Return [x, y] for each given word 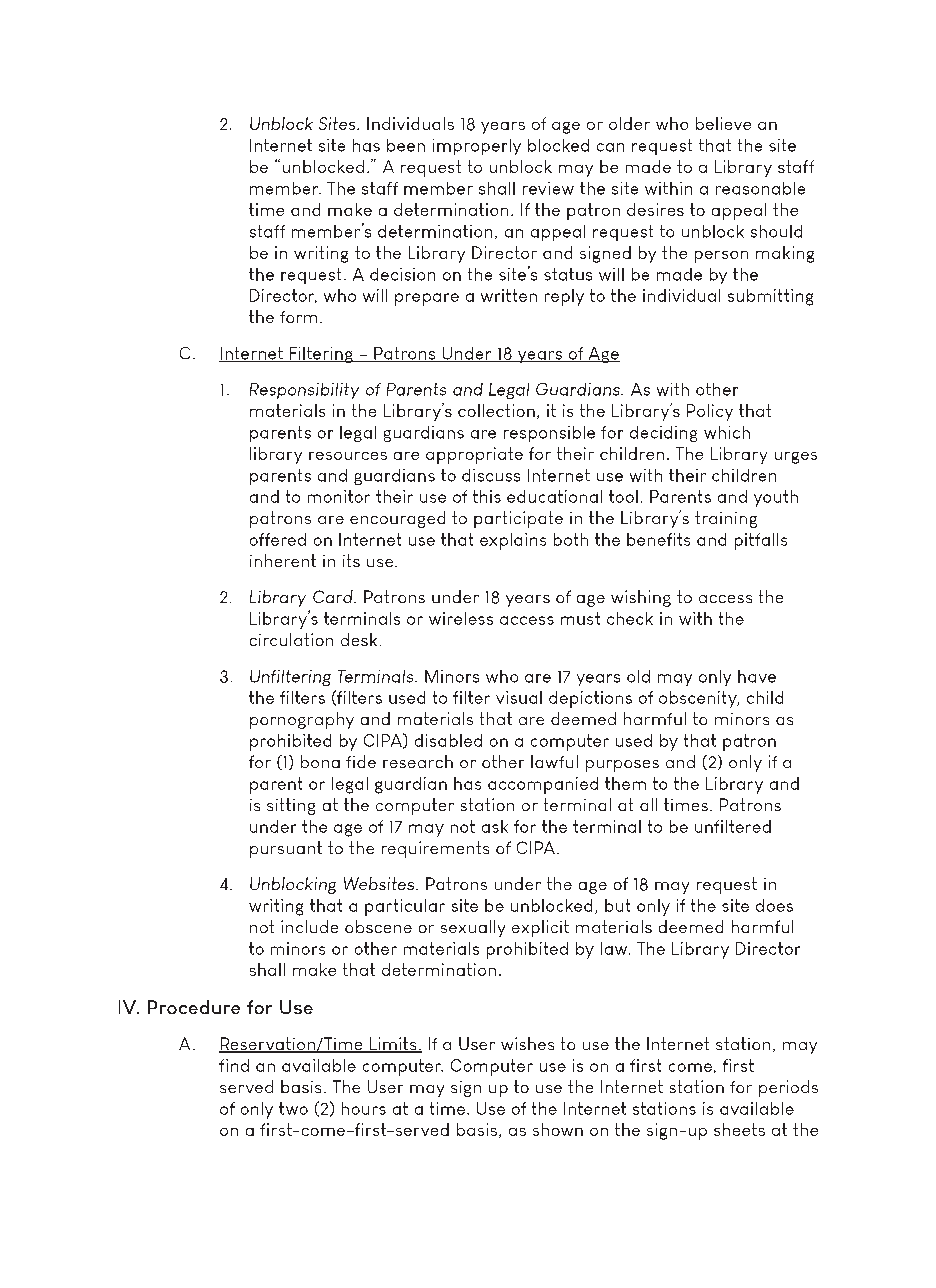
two [293, 1108]
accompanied [543, 785]
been [406, 145]
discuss [491, 475]
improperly [477, 147]
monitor [339, 496]
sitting [291, 806]
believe [723, 123]
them [625, 783]
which [727, 432]
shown [558, 1129]
